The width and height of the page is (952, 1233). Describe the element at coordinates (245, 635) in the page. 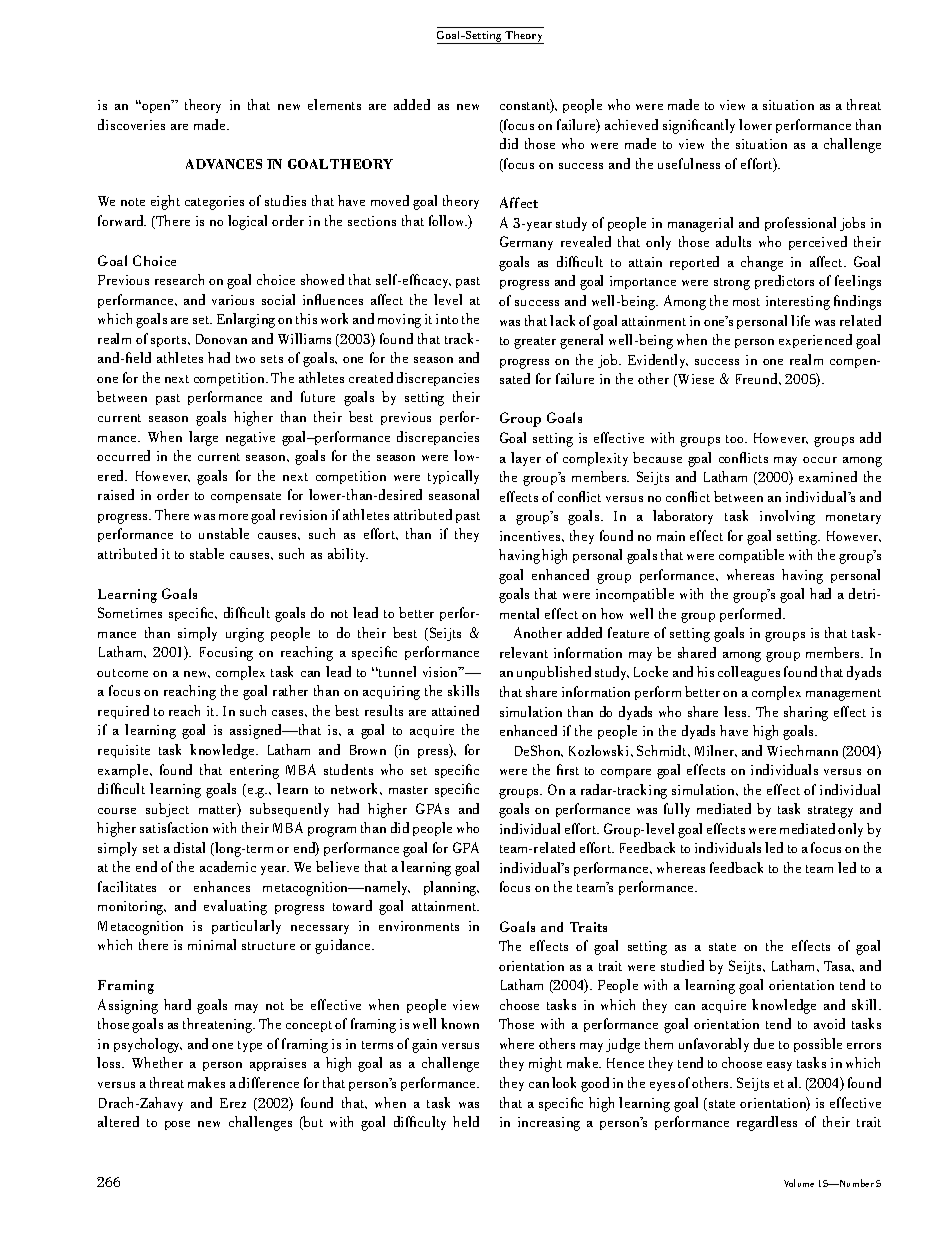

I see `urging` at that location.
